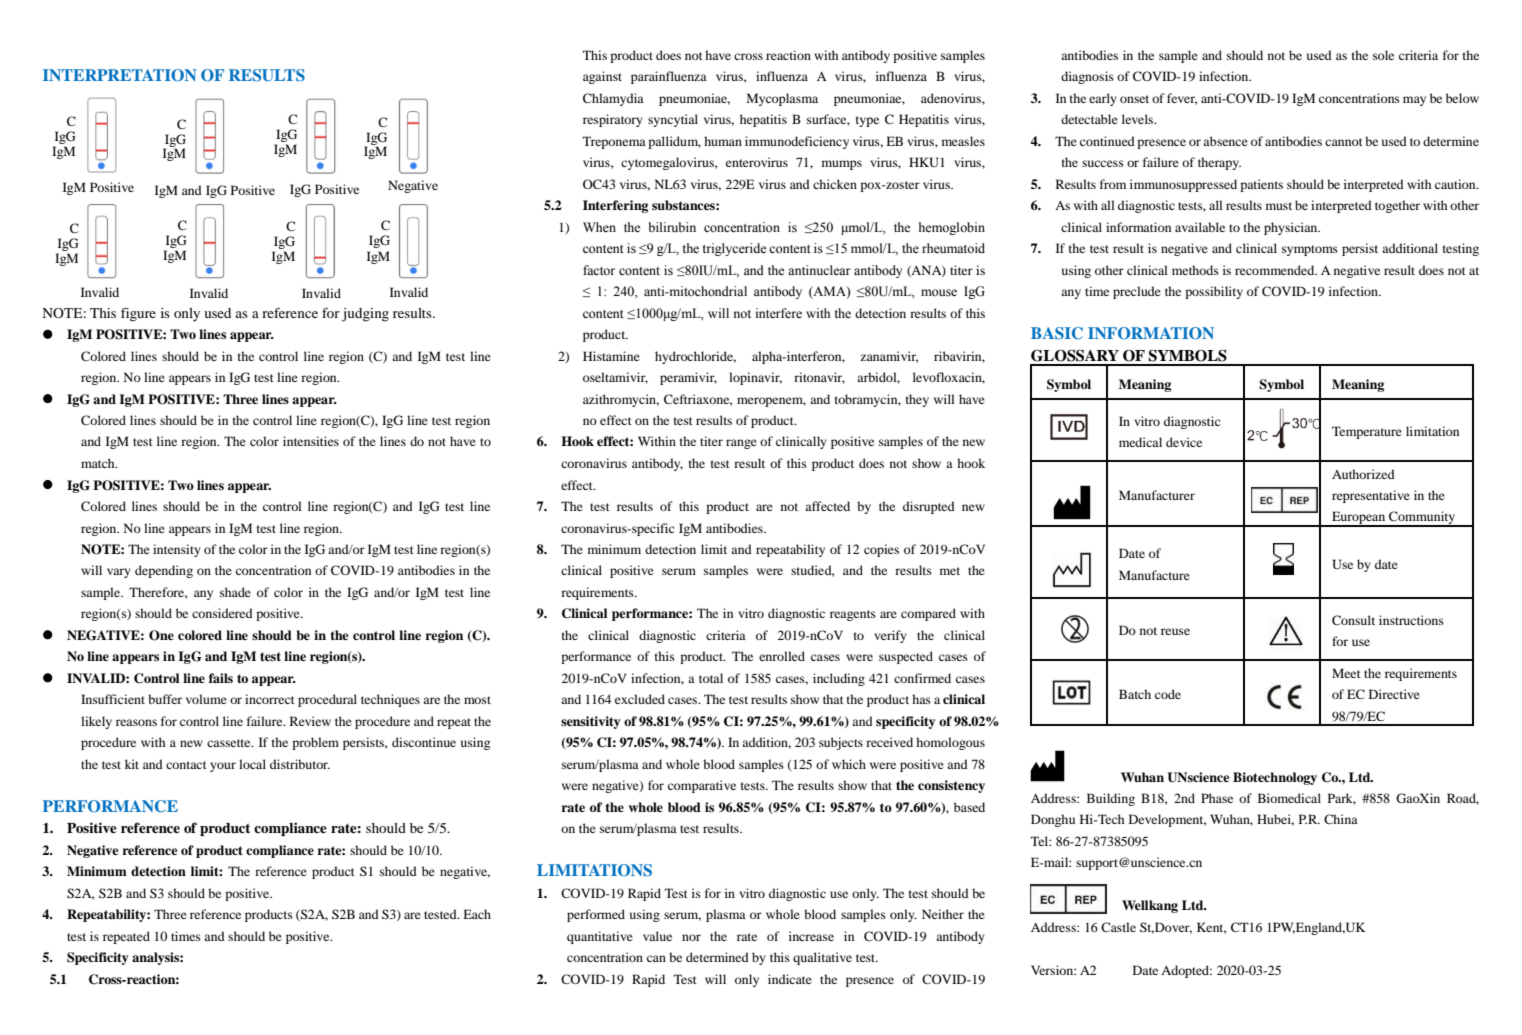 The width and height of the document is (1522, 1035). I want to click on problem, so click(315, 743).
